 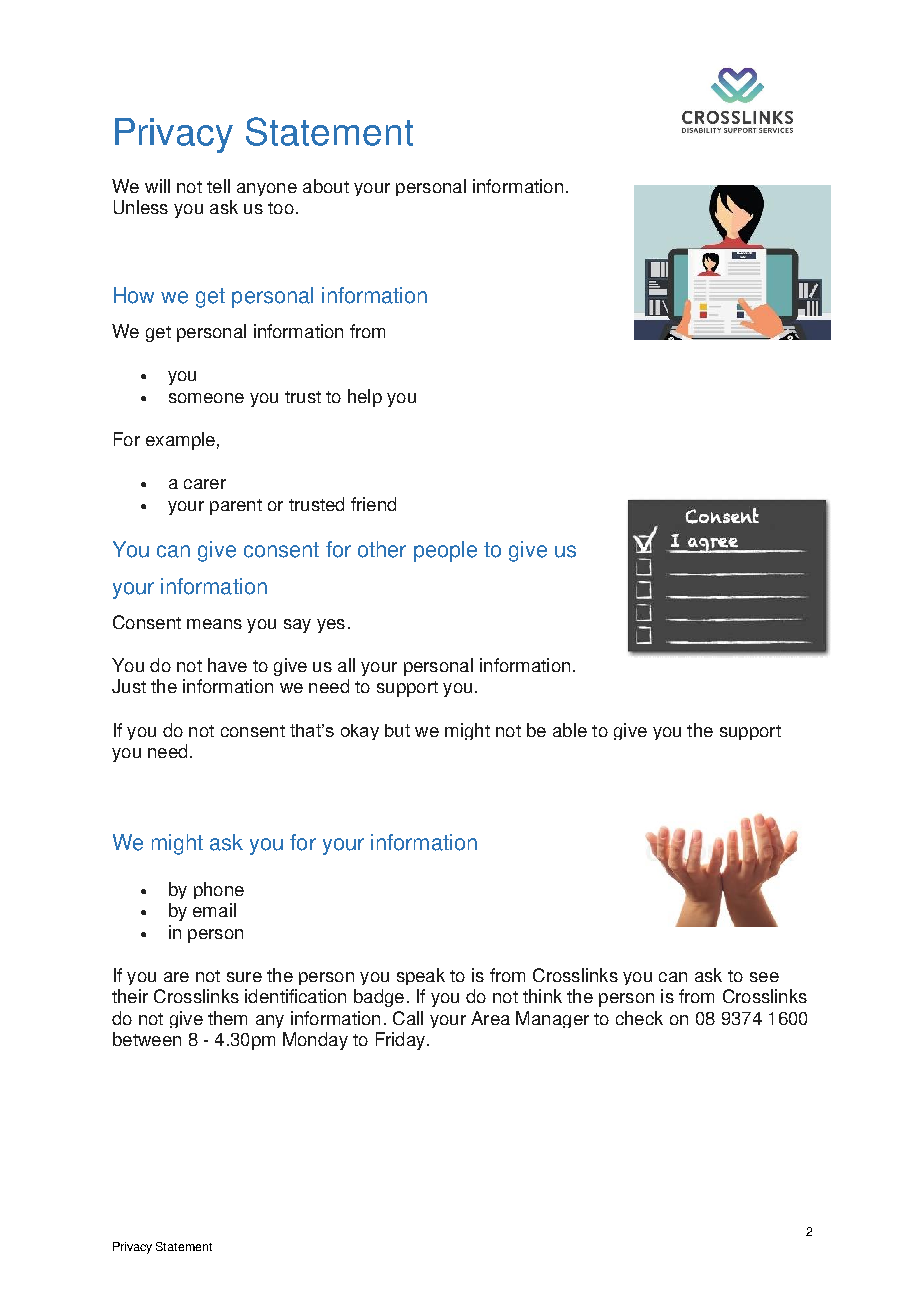 I want to click on about, so click(x=326, y=186).
